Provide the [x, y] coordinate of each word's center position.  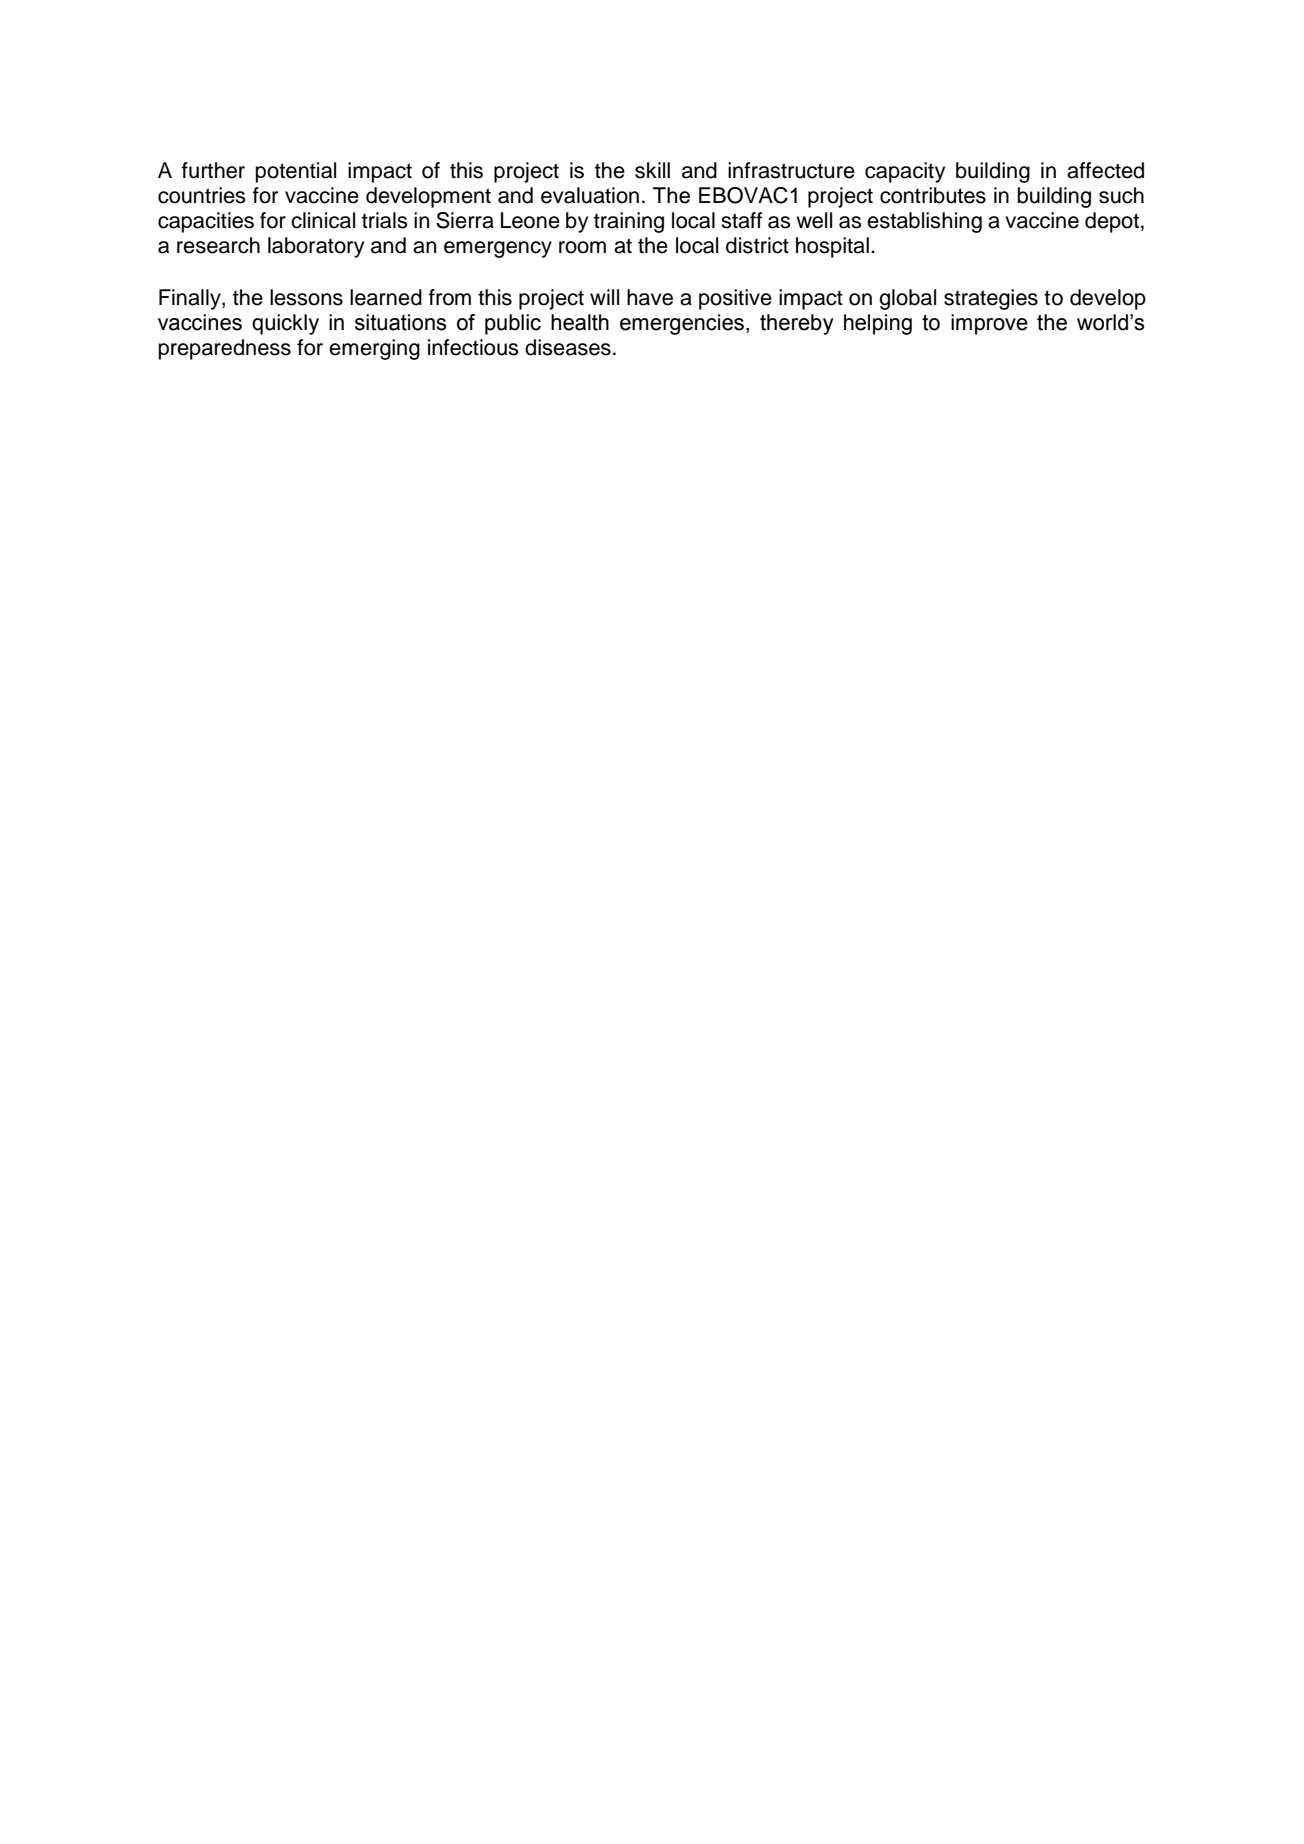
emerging [374, 349]
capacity [905, 172]
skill [652, 170]
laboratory [316, 247]
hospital [832, 247]
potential [296, 172]
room [582, 247]
